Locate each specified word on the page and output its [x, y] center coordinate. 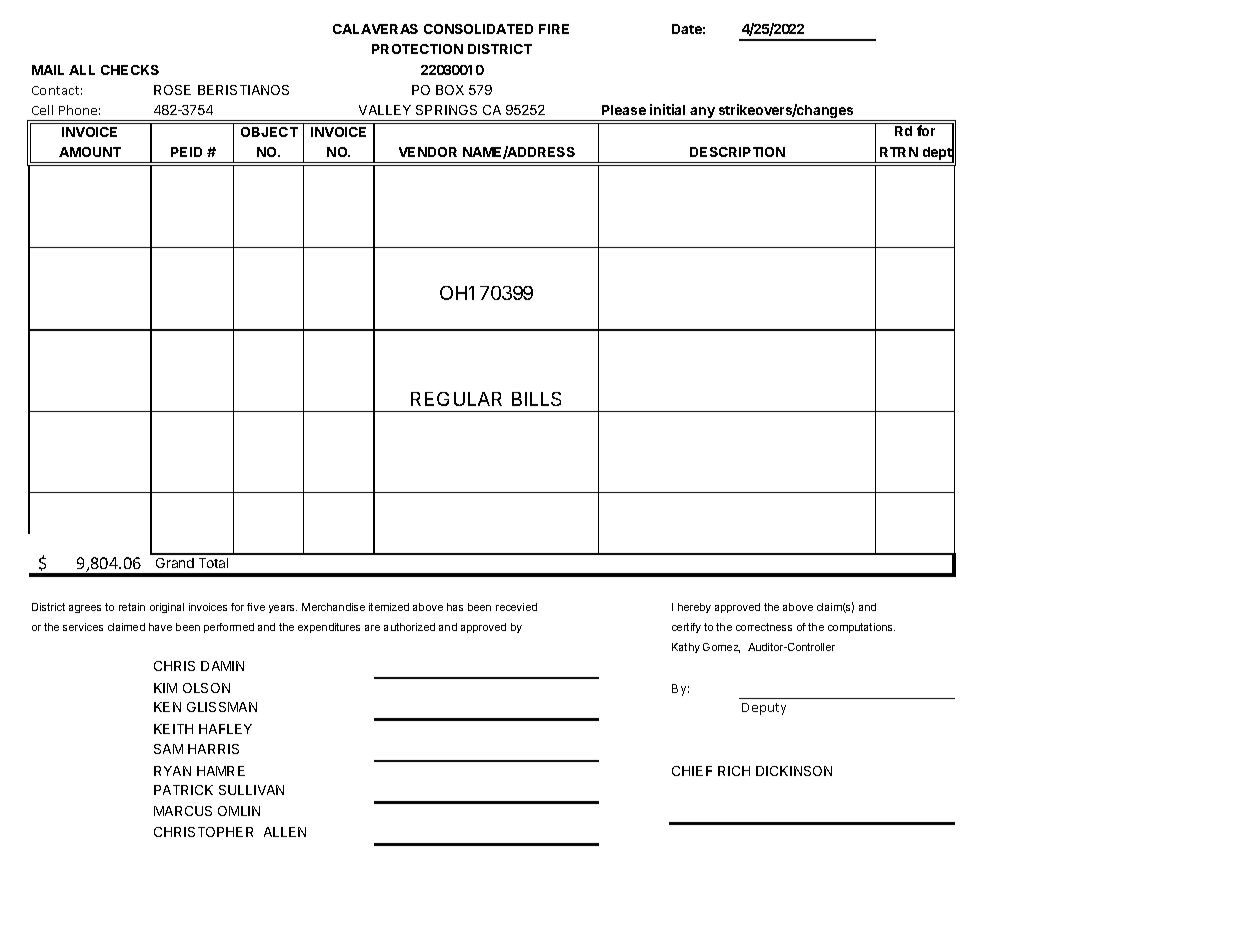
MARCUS [183, 811]
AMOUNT [90, 152]
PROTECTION [417, 49]
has [455, 607]
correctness [764, 627]
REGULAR [456, 399]
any [703, 114]
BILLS [536, 399]
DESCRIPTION [737, 152]
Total [213, 563]
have [160, 627]
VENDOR [428, 152]
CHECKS [130, 70]
